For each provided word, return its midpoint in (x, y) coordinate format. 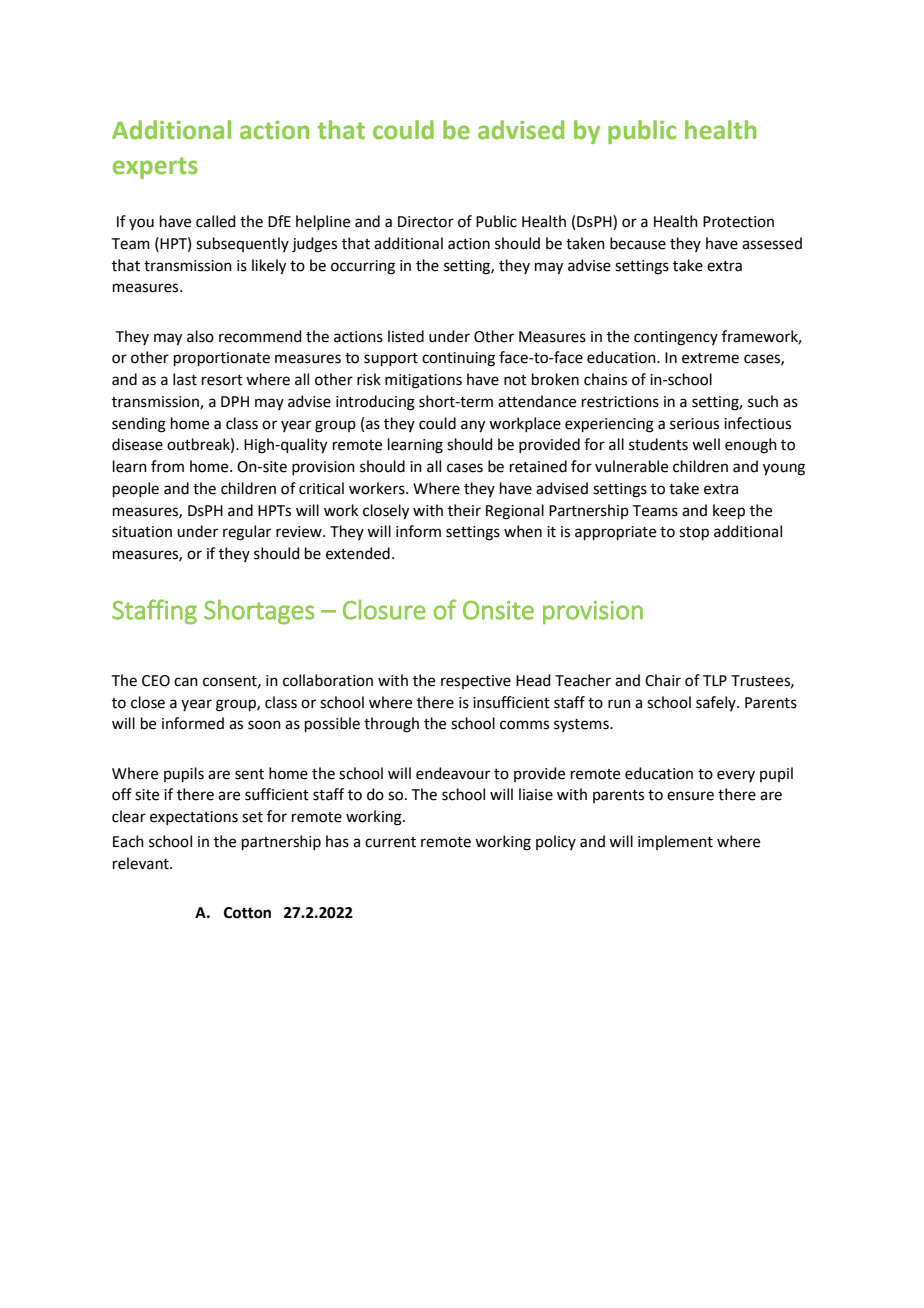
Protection (738, 222)
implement (675, 842)
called (216, 221)
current (390, 842)
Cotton (247, 913)
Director (426, 222)
